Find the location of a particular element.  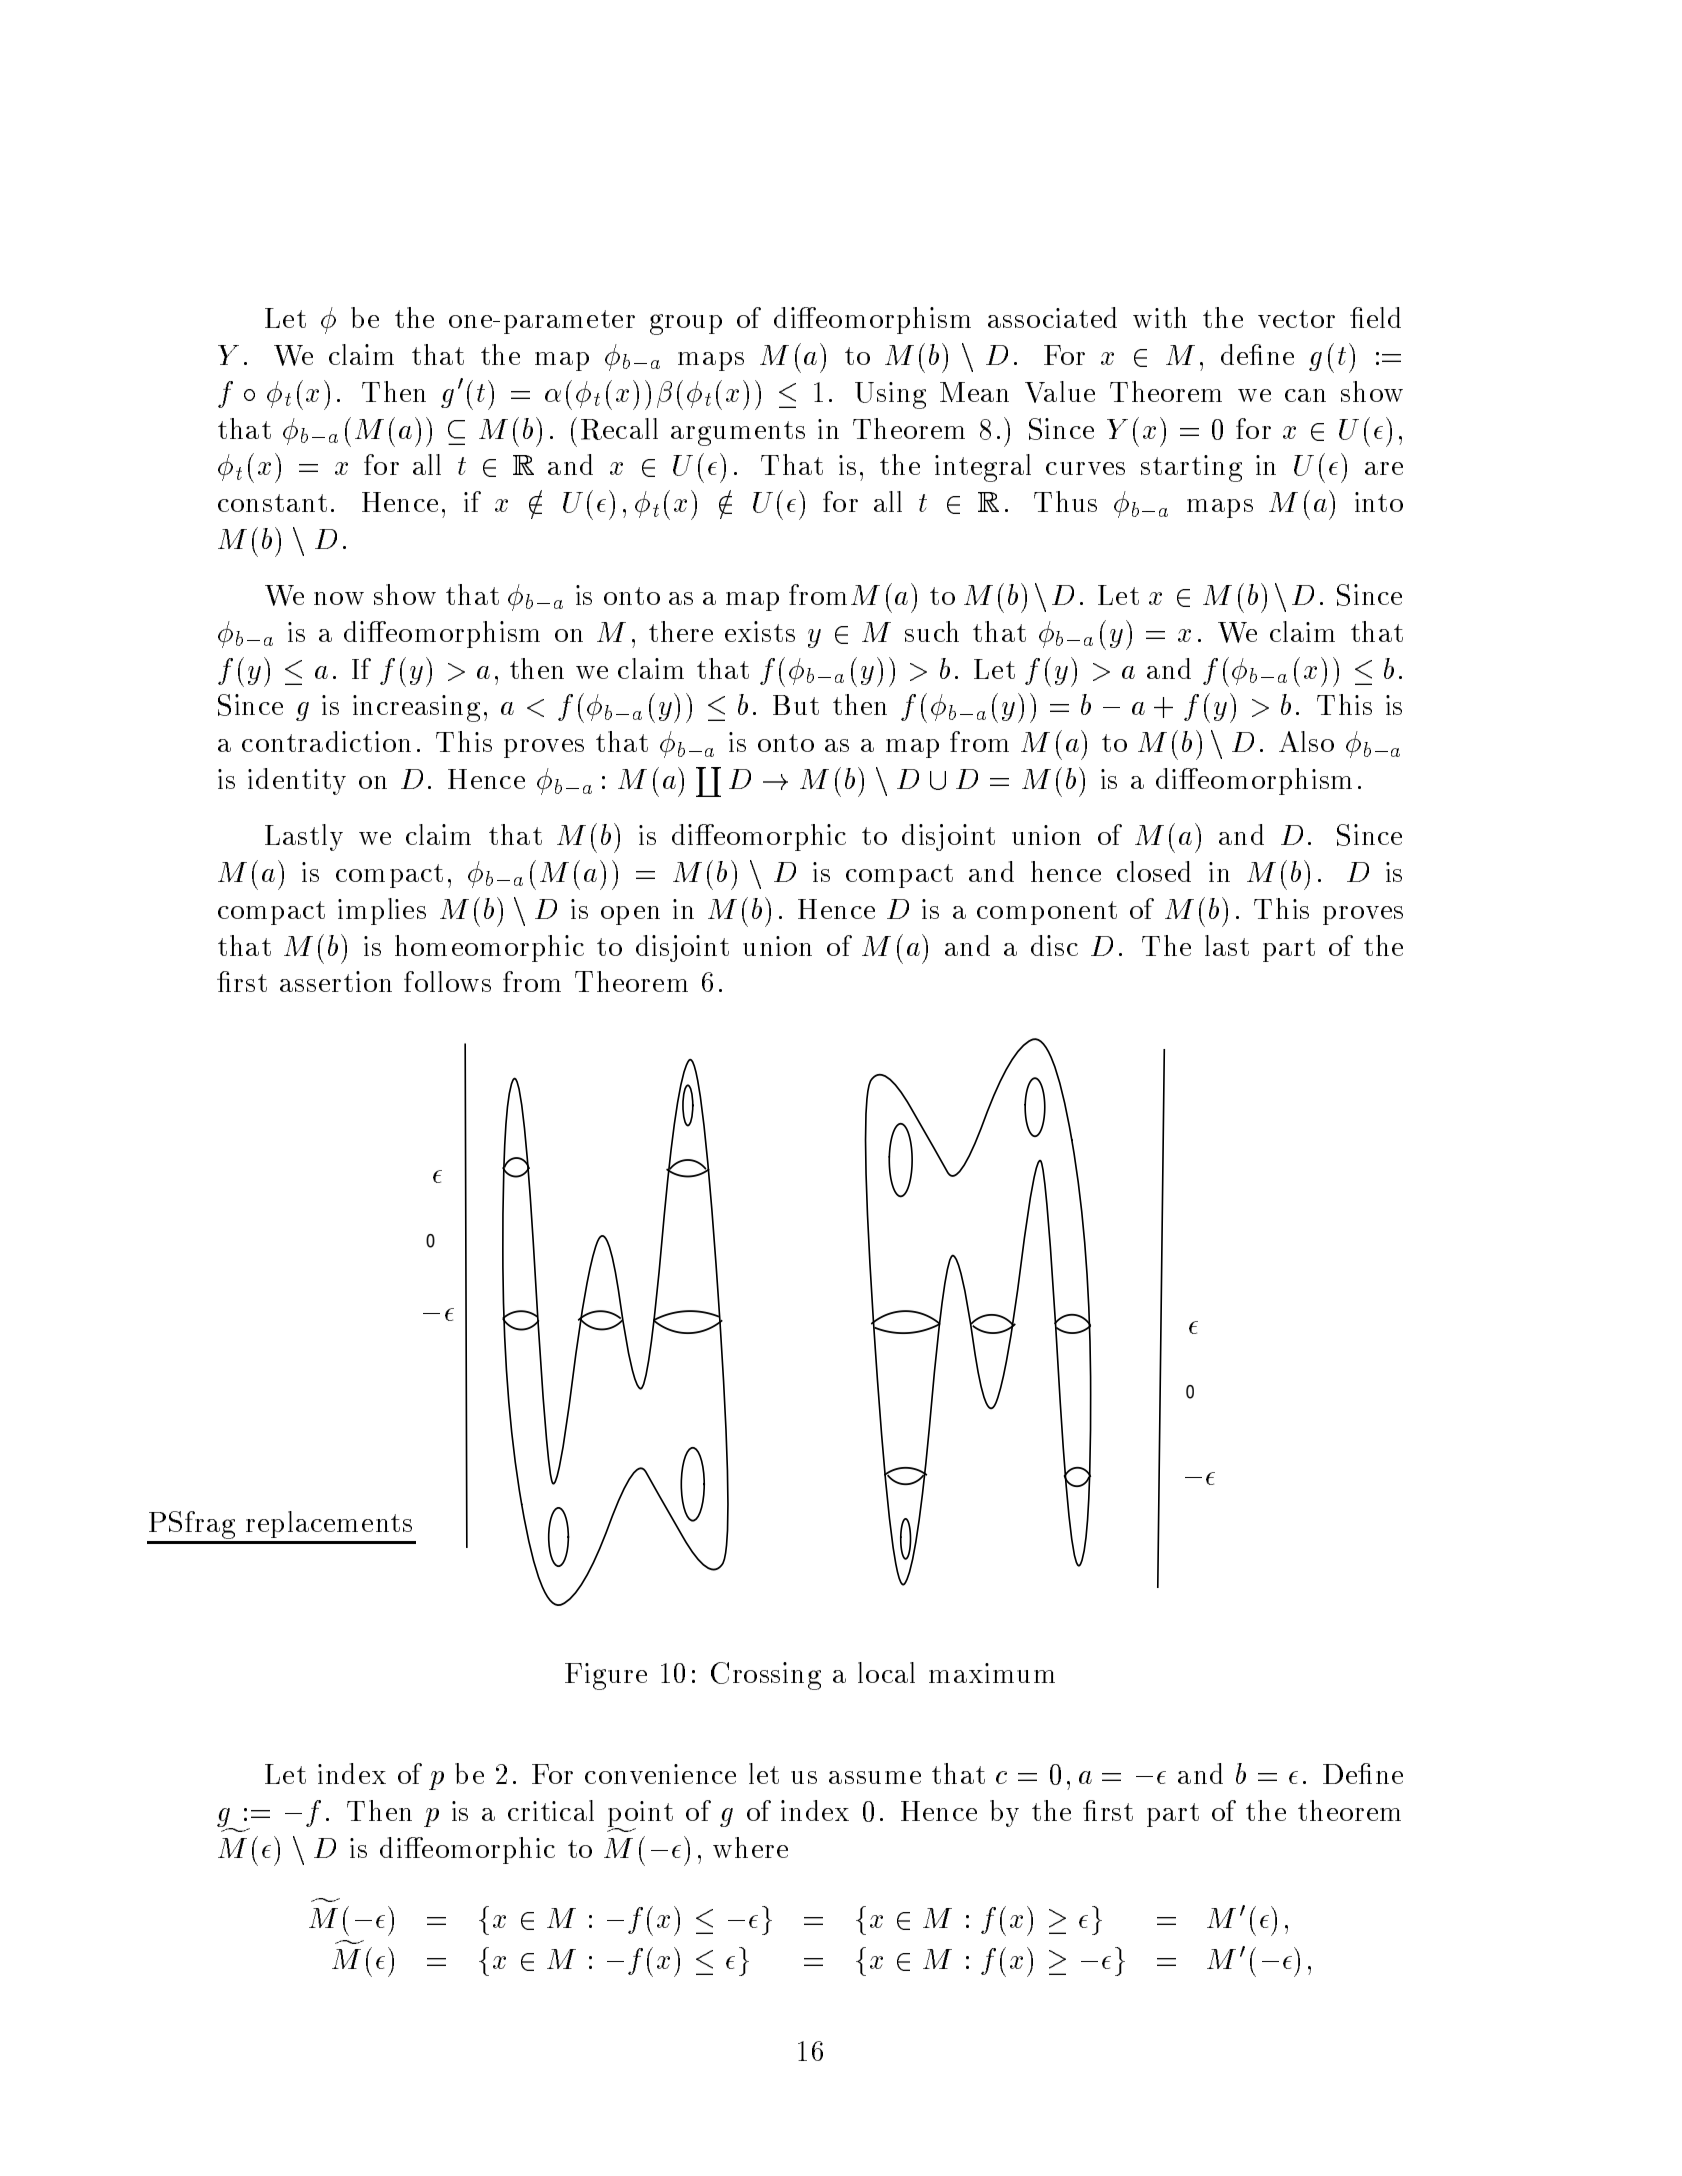

point is located at coordinates (640, 1815).
